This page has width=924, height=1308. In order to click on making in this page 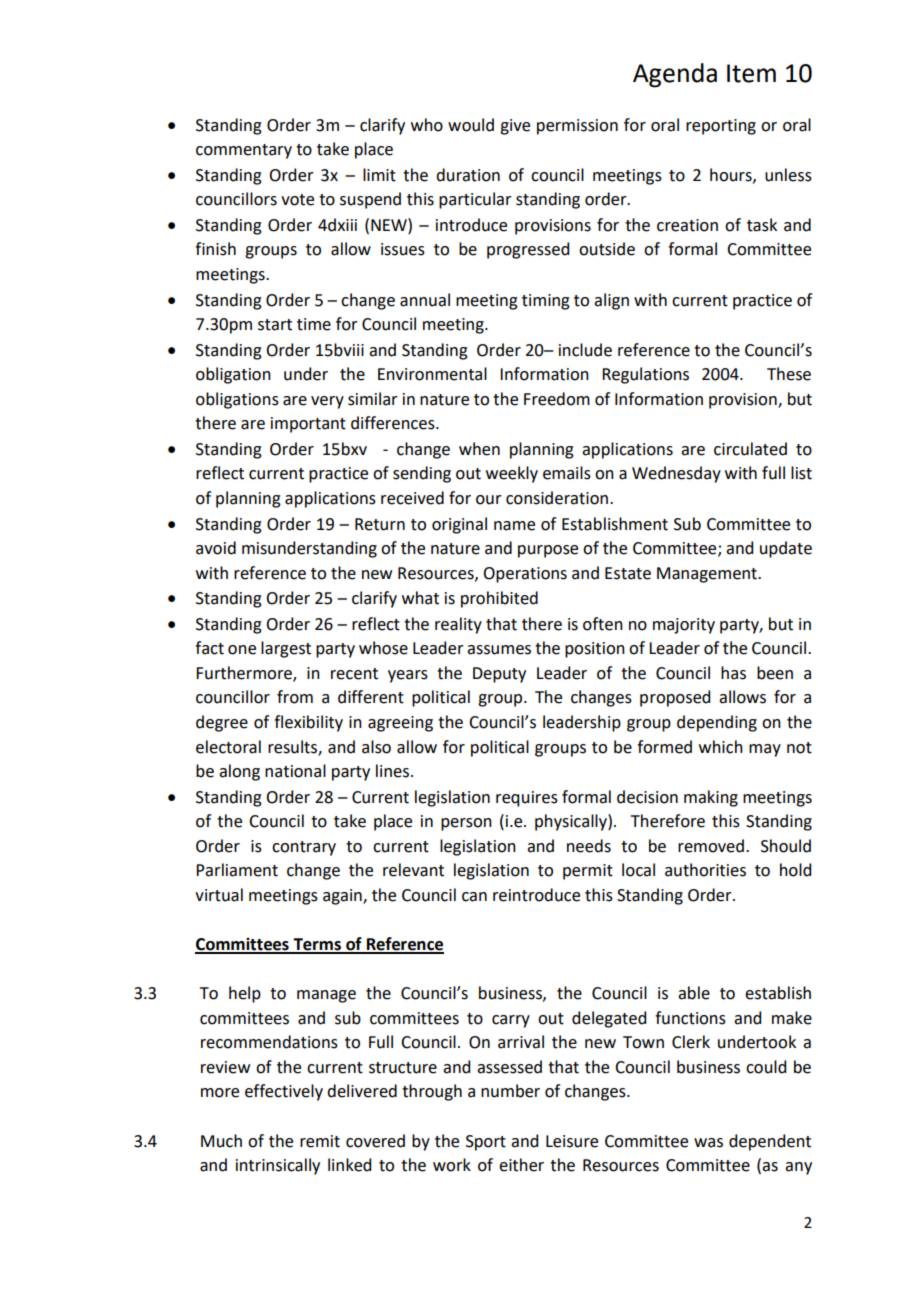, I will do `click(711, 798)`.
